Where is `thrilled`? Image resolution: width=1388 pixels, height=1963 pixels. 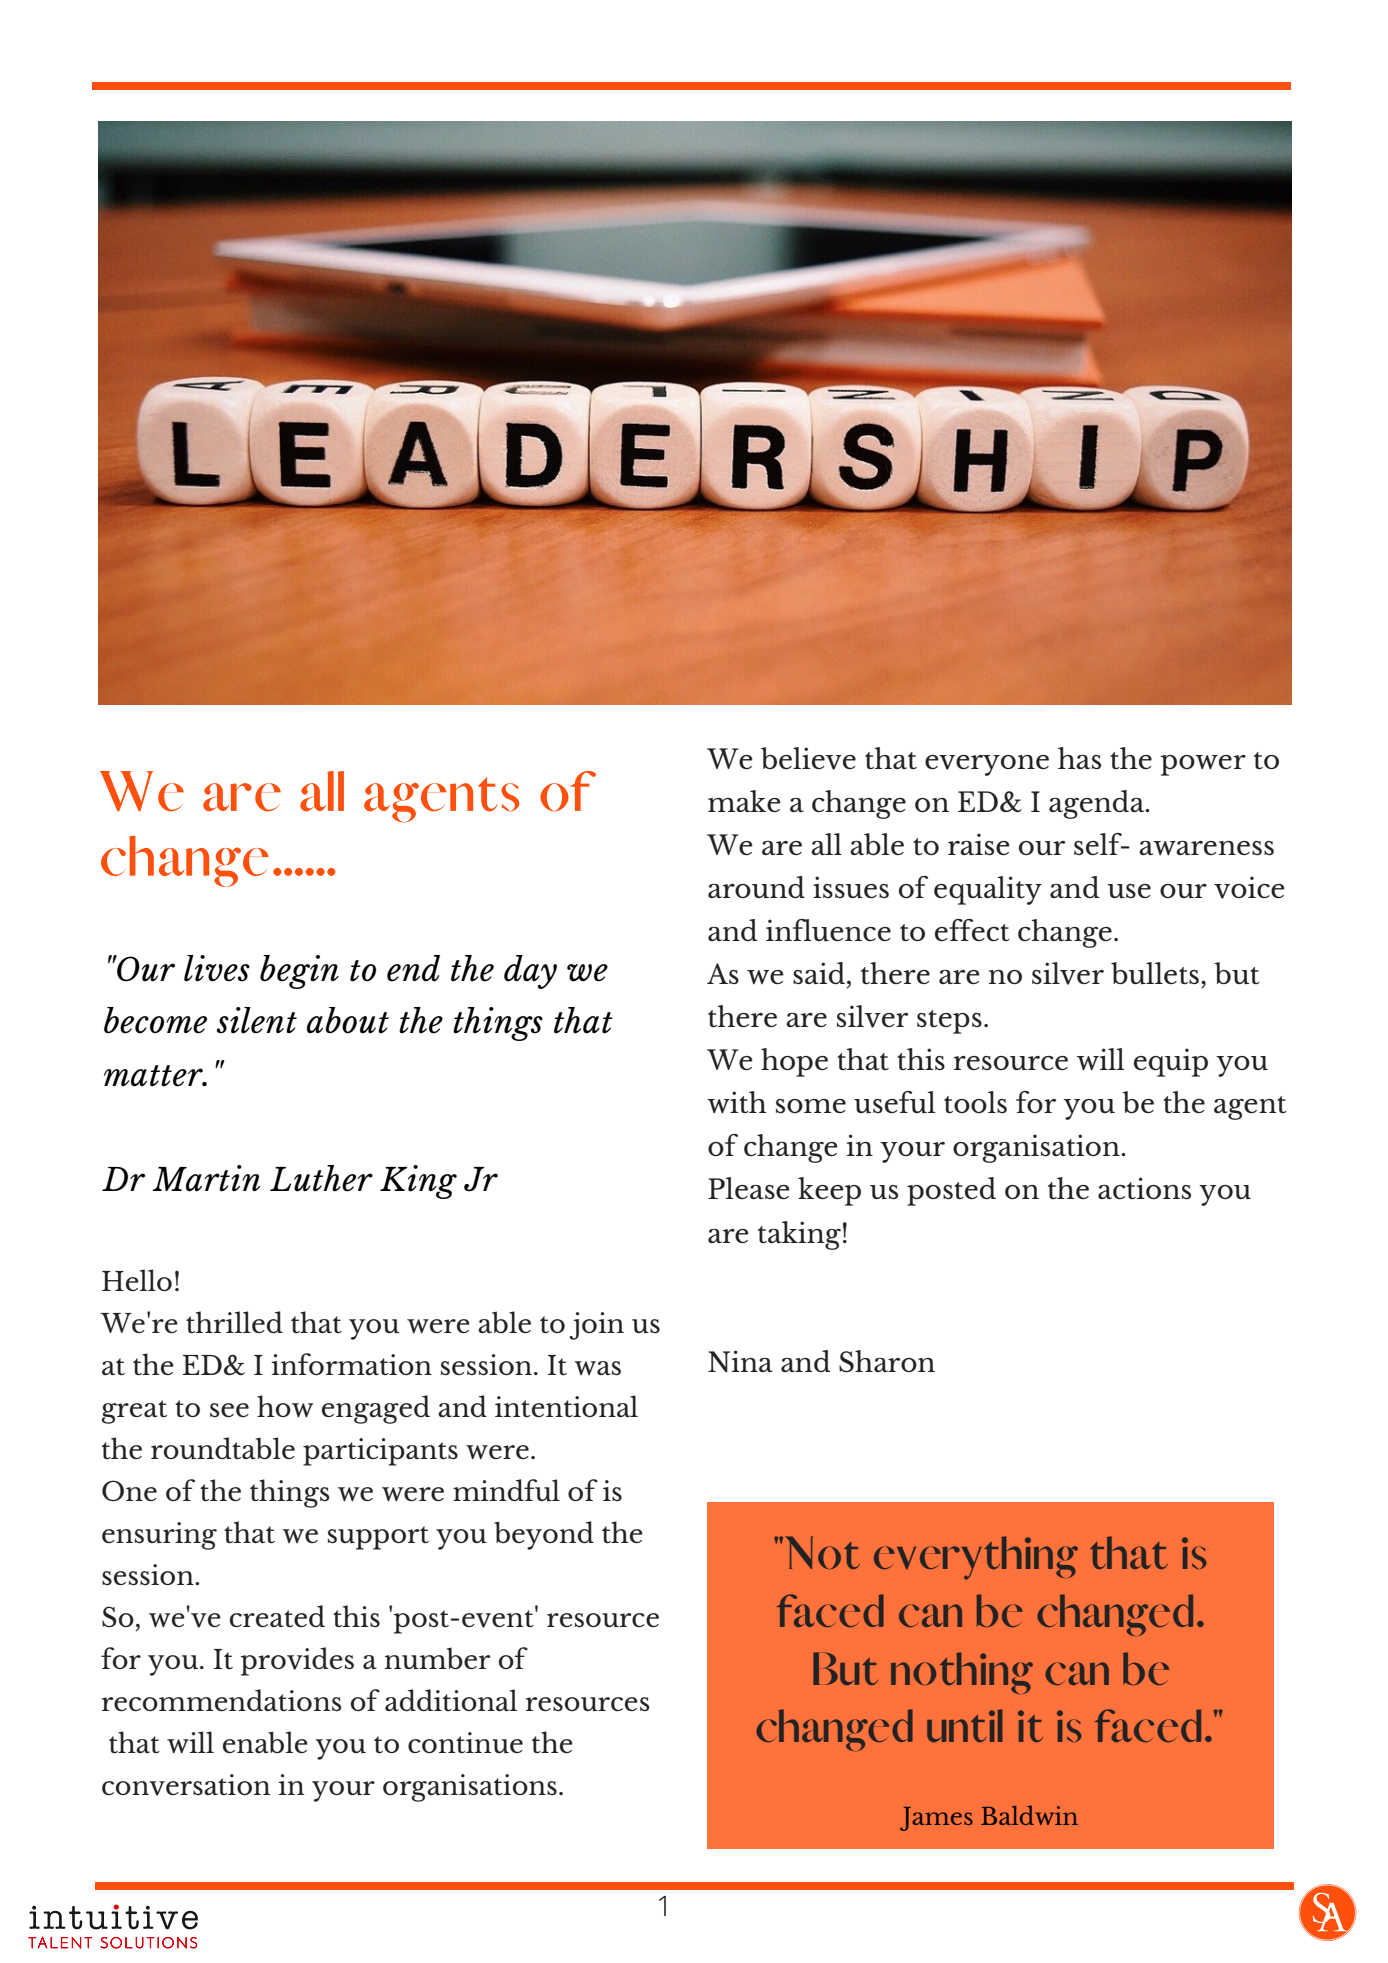 thrilled is located at coordinates (234, 1322).
